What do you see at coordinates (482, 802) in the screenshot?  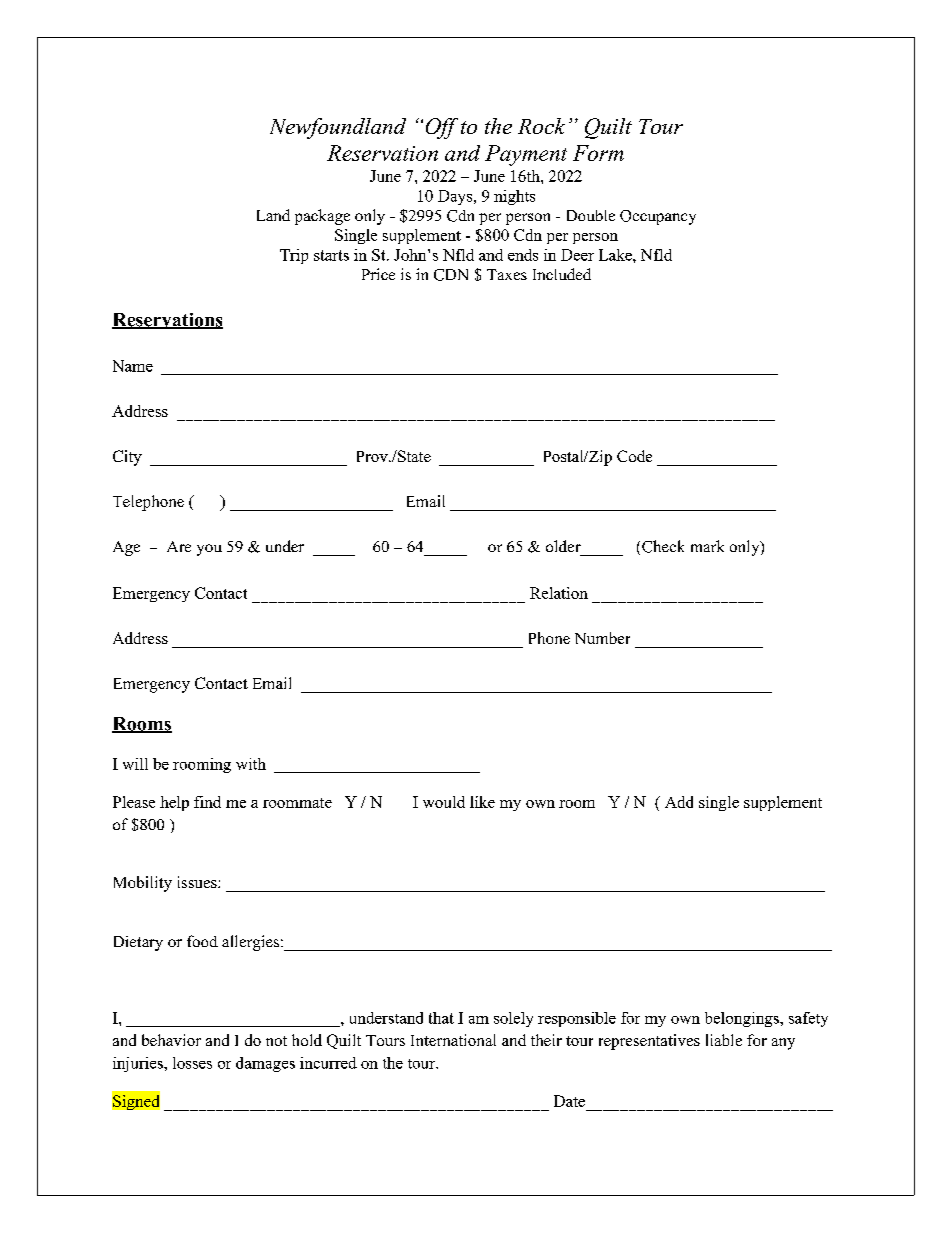 I see `like` at bounding box center [482, 802].
